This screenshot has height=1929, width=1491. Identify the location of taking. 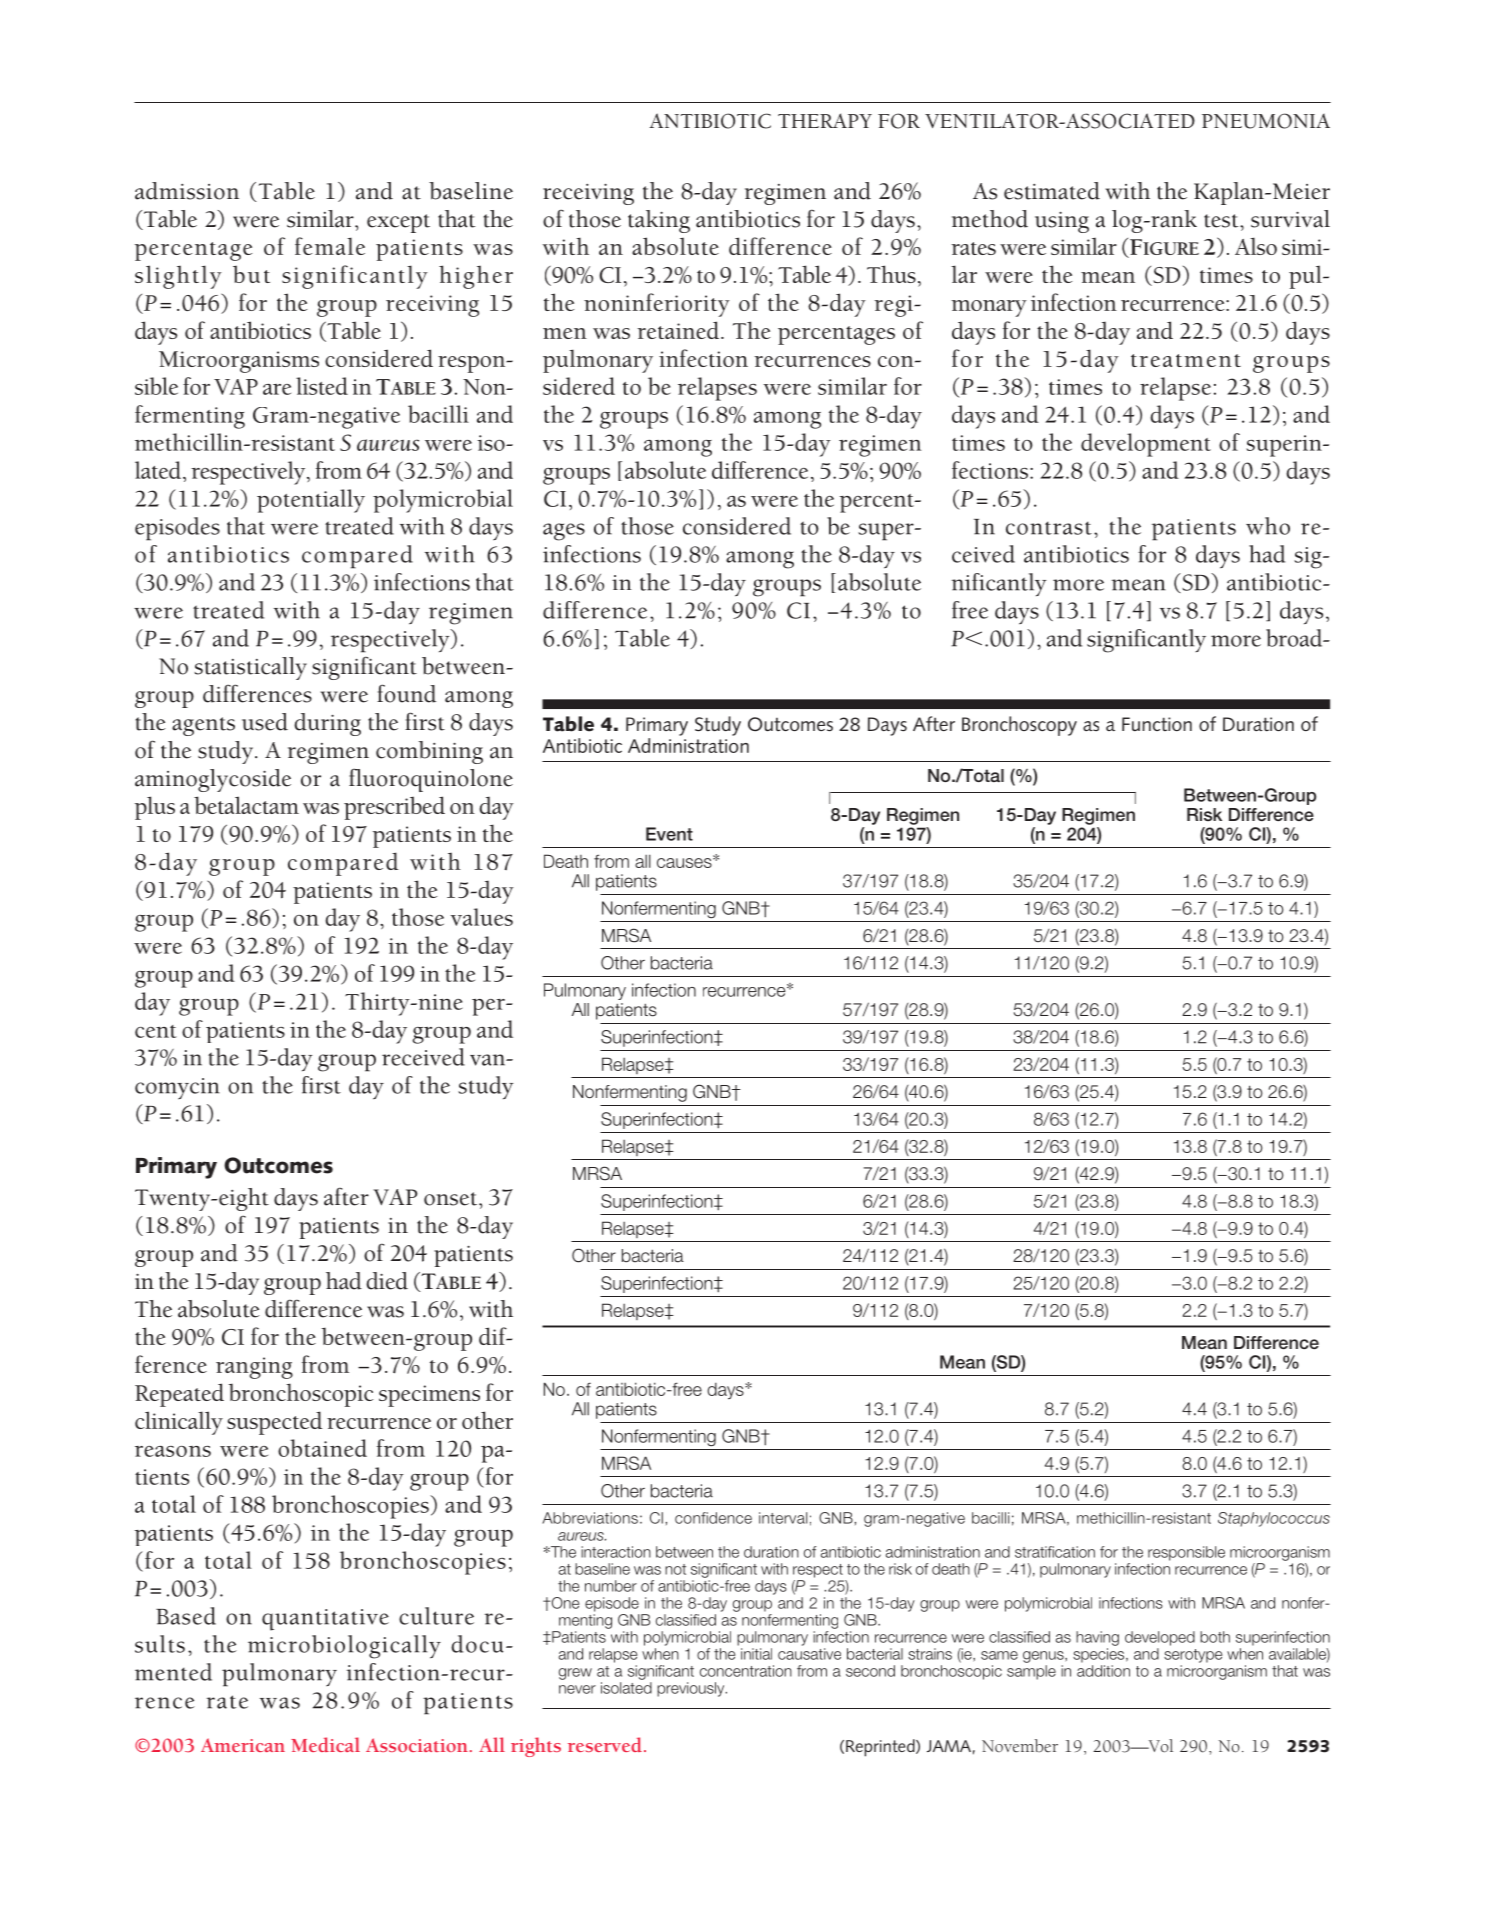
(659, 221).
